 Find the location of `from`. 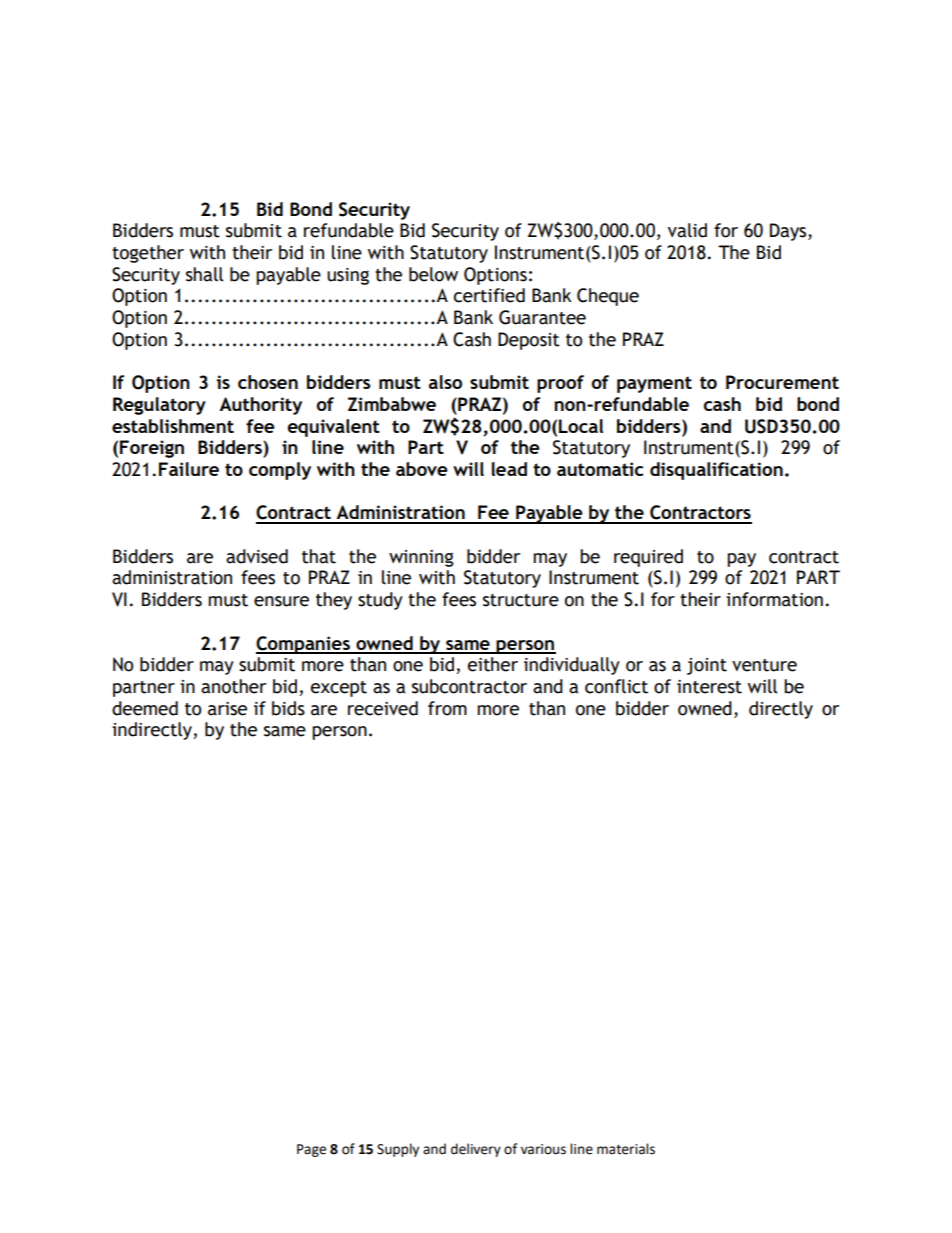

from is located at coordinates (447, 708).
